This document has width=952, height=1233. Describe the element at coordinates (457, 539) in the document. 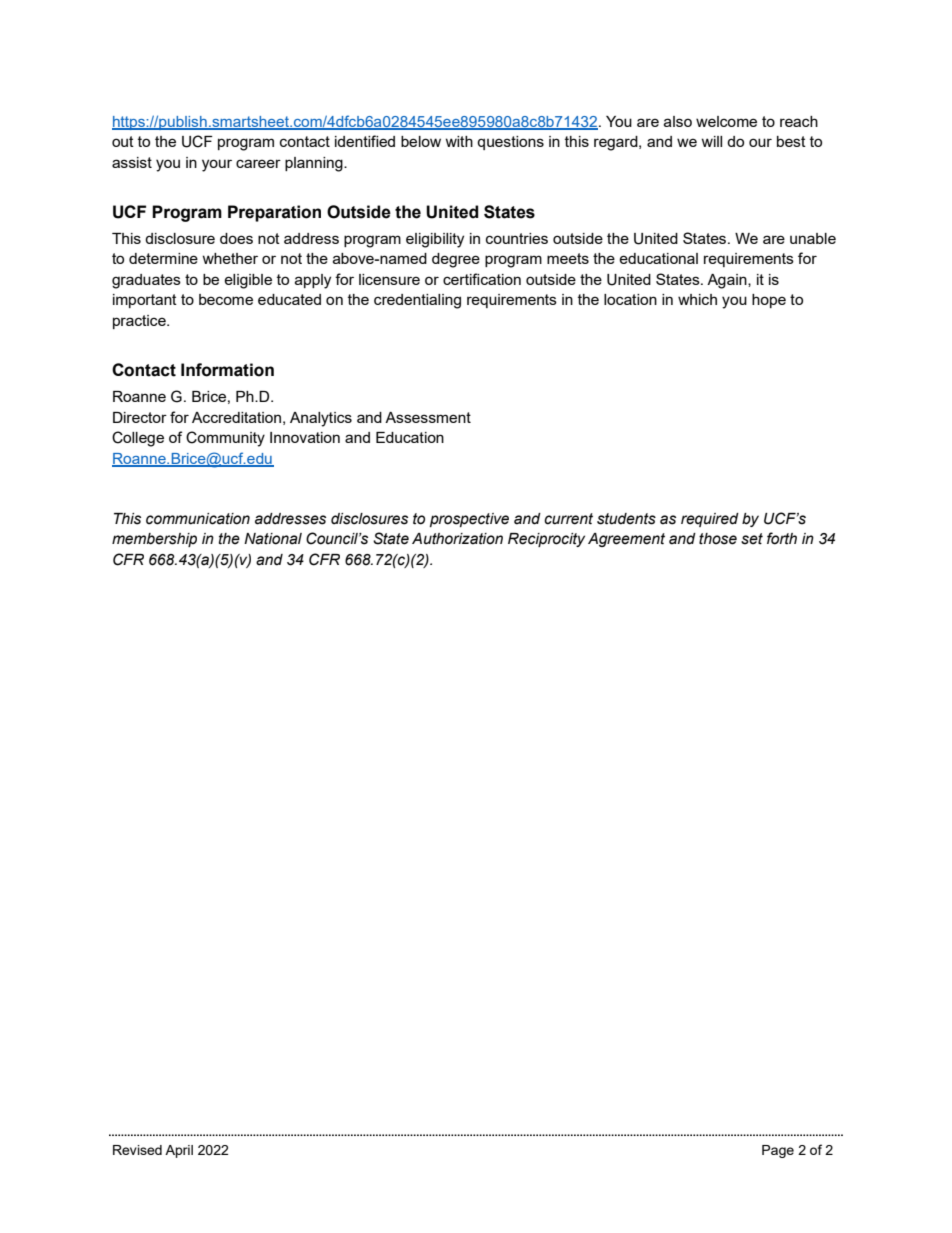

I see `Authorization` at that location.
